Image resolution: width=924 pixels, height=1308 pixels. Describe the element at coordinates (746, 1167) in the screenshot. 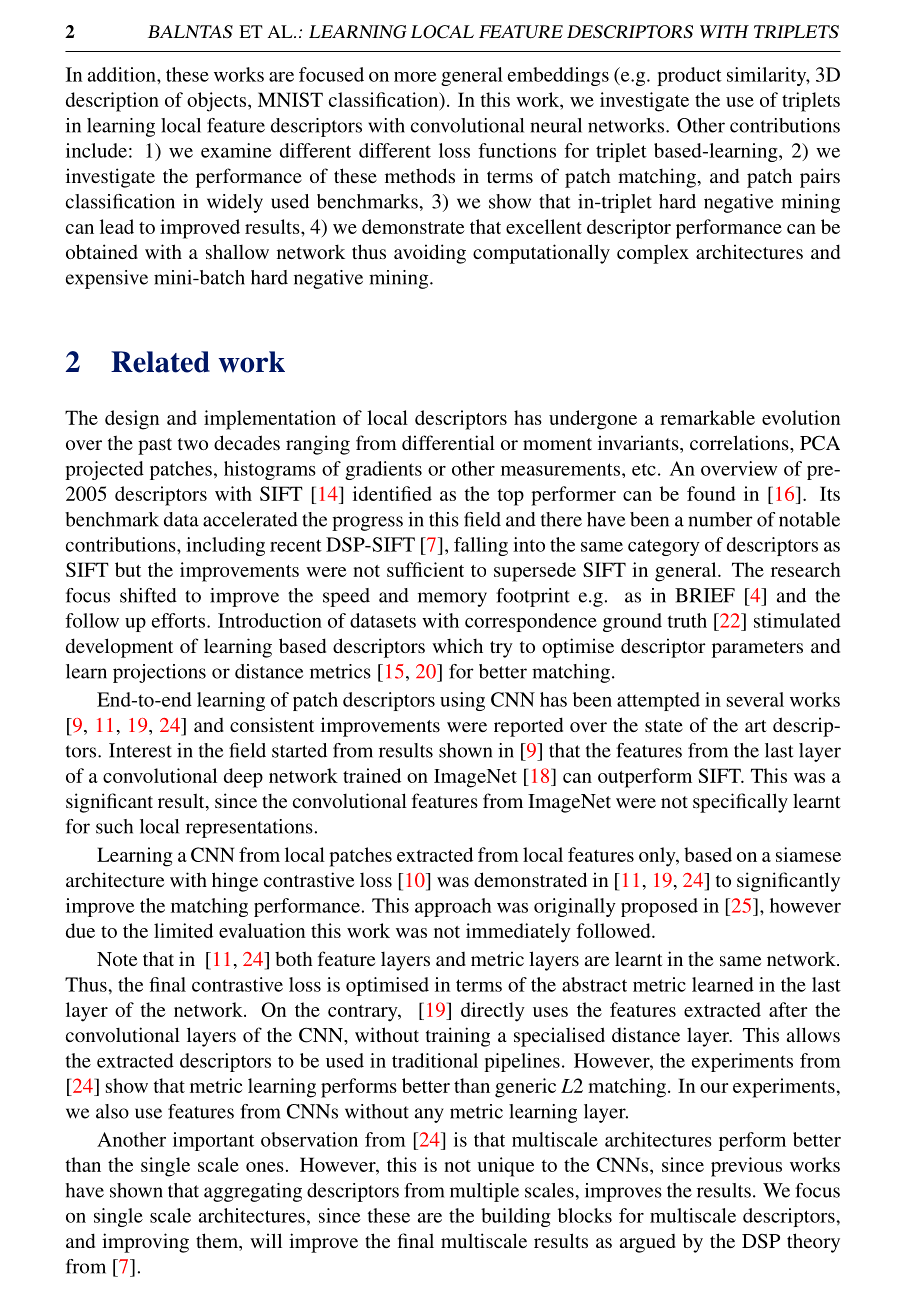

I see `previous` at that location.
